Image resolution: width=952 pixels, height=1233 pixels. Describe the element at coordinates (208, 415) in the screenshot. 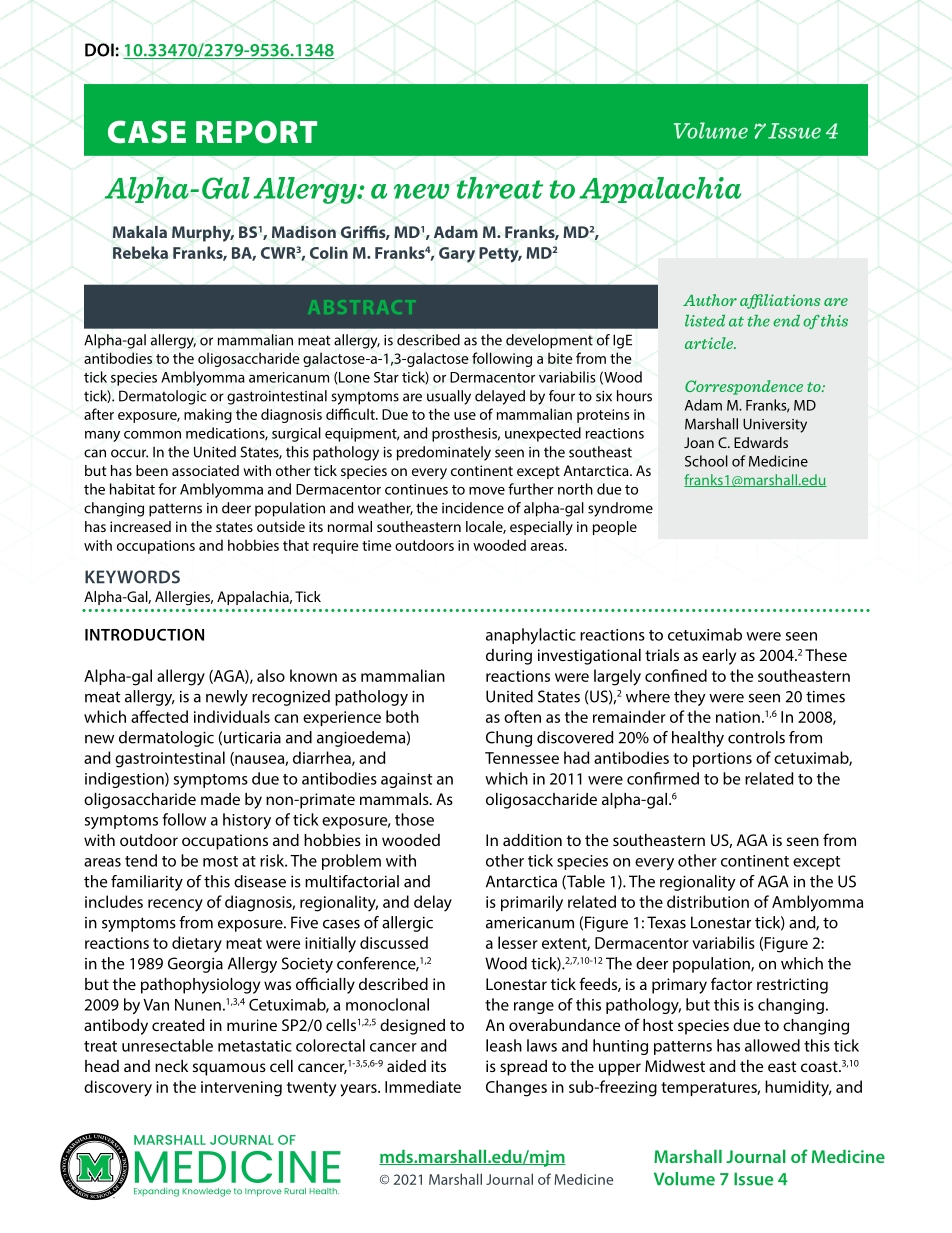

I see `making` at that location.
